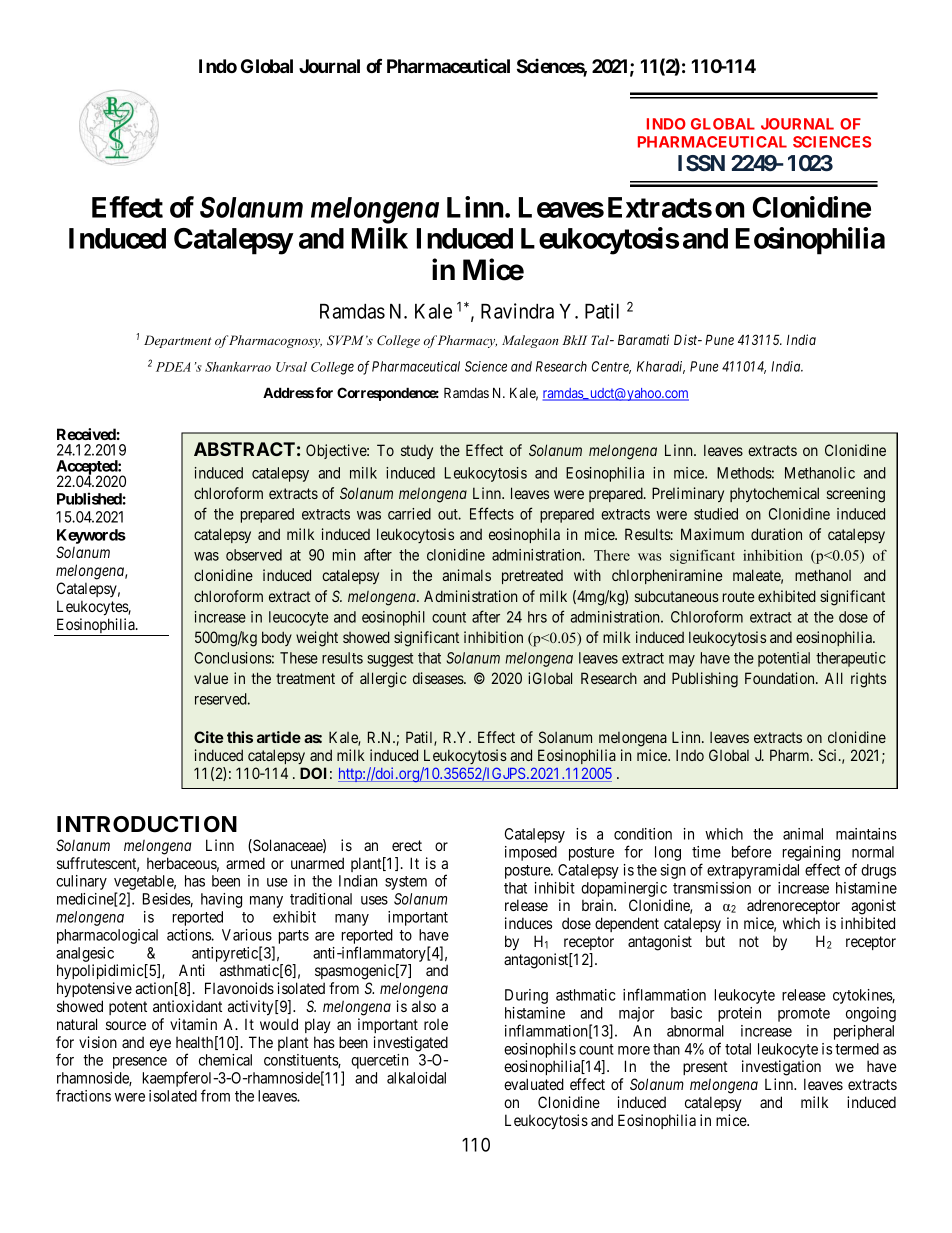  What do you see at coordinates (856, 495) in the screenshot?
I see `screening` at bounding box center [856, 495].
